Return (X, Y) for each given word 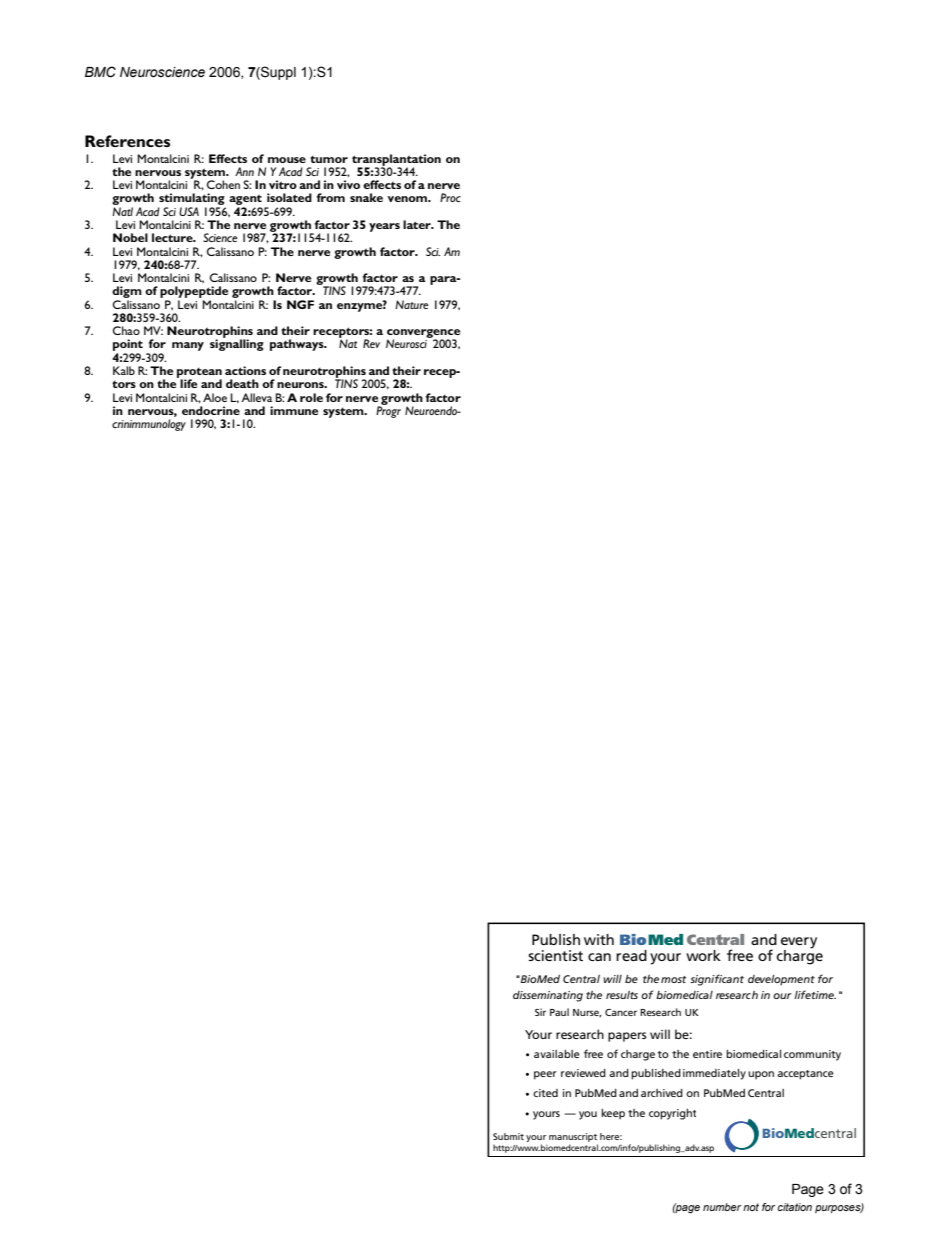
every (799, 943)
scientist (555, 955)
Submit (508, 1136)
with (599, 939)
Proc (450, 197)
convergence (423, 335)
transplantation (396, 161)
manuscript (573, 1137)
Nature (412, 304)
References (127, 141)
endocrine (211, 410)
